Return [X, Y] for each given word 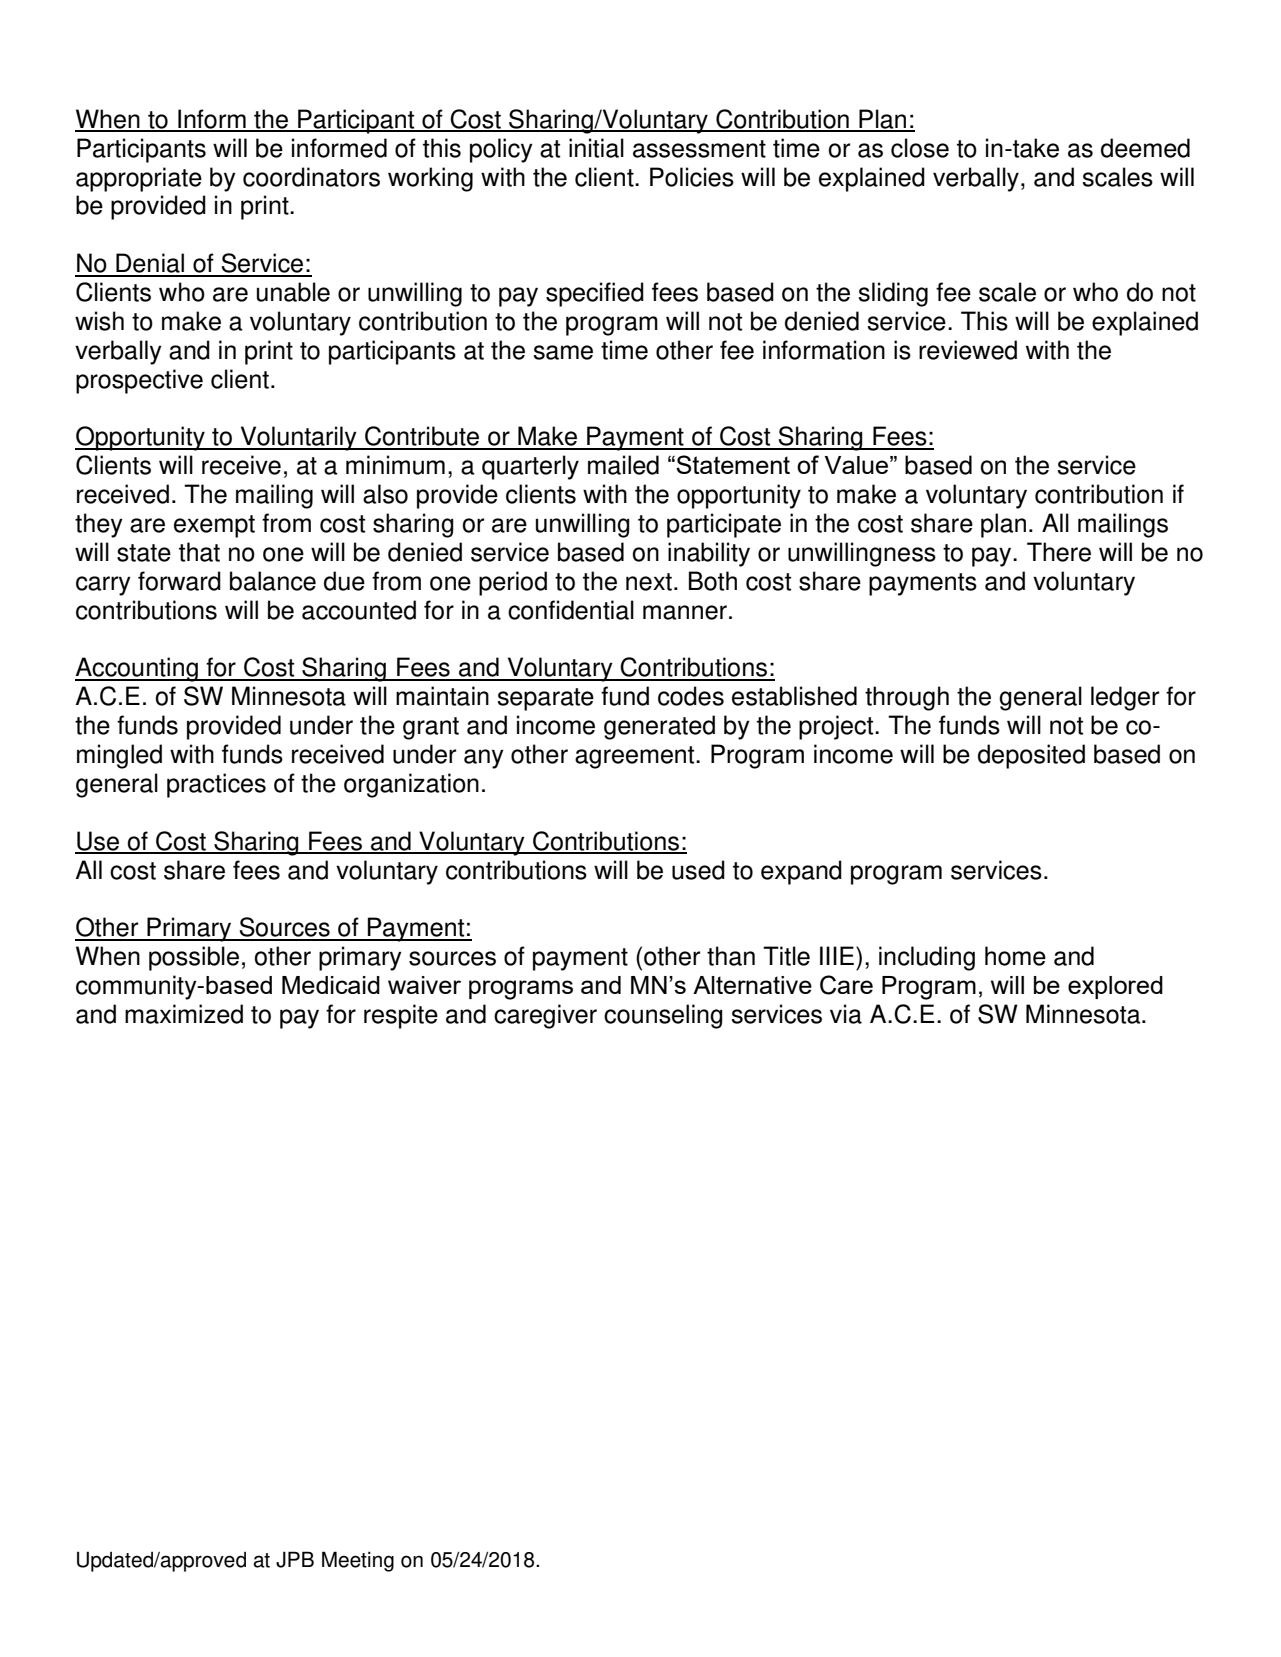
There [1059, 552]
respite [401, 1016]
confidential [571, 610]
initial [596, 148]
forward [179, 581]
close [920, 148]
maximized [184, 1014]
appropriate [139, 179]
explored [1115, 987]
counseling [663, 1016]
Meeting [358, 1561]
